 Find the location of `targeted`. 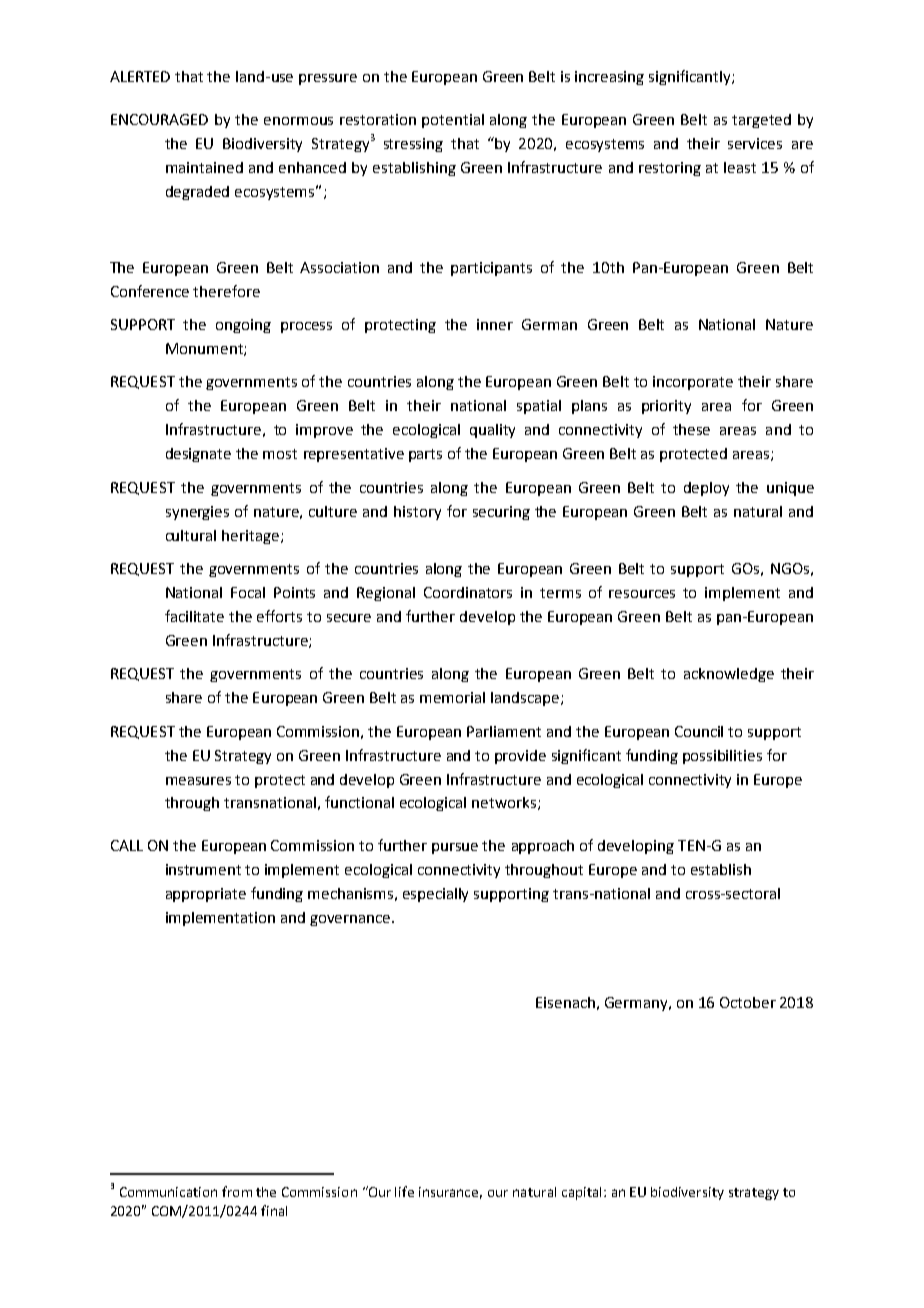

targeted is located at coordinates (761, 121).
